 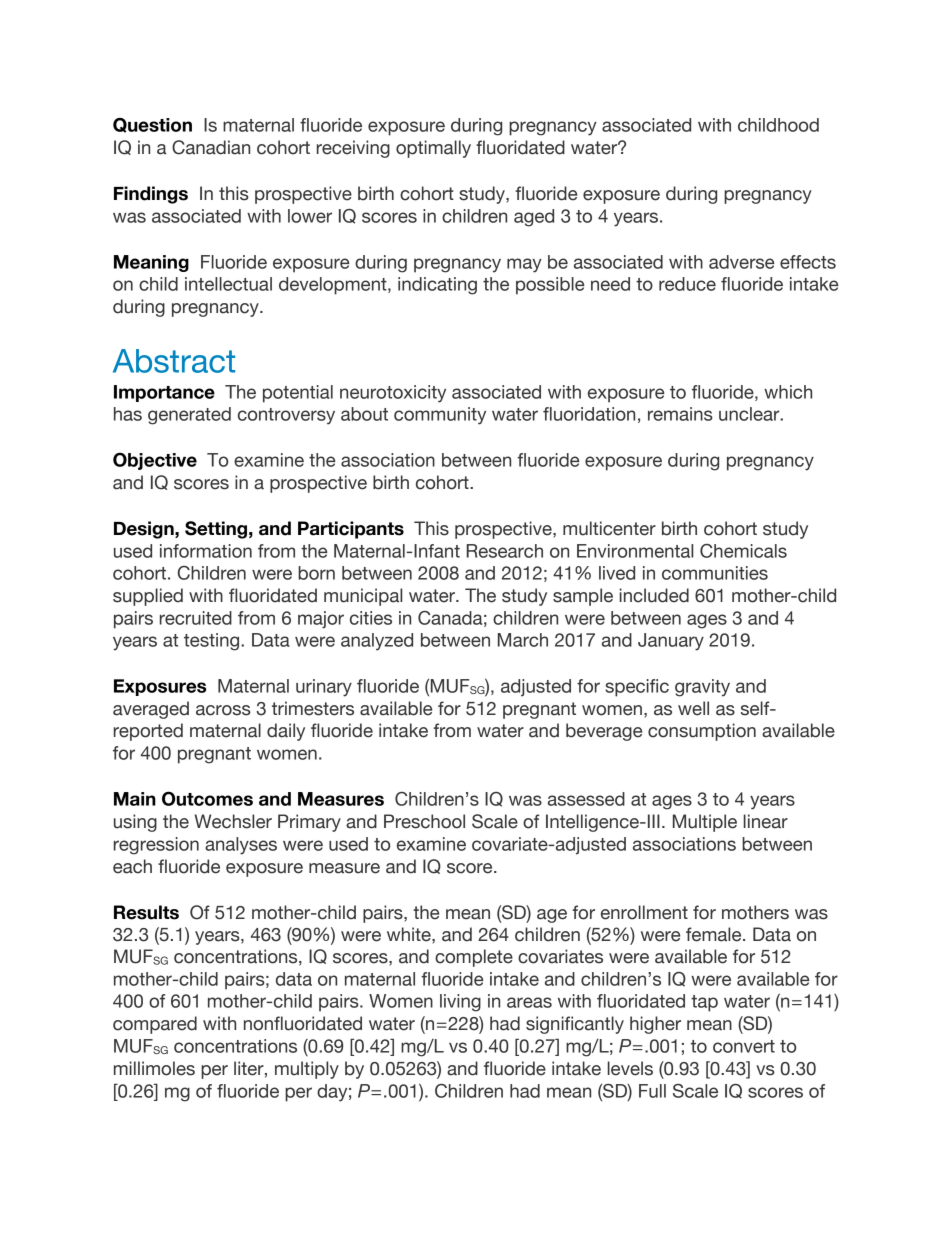 I want to click on recruited, so click(x=196, y=618).
